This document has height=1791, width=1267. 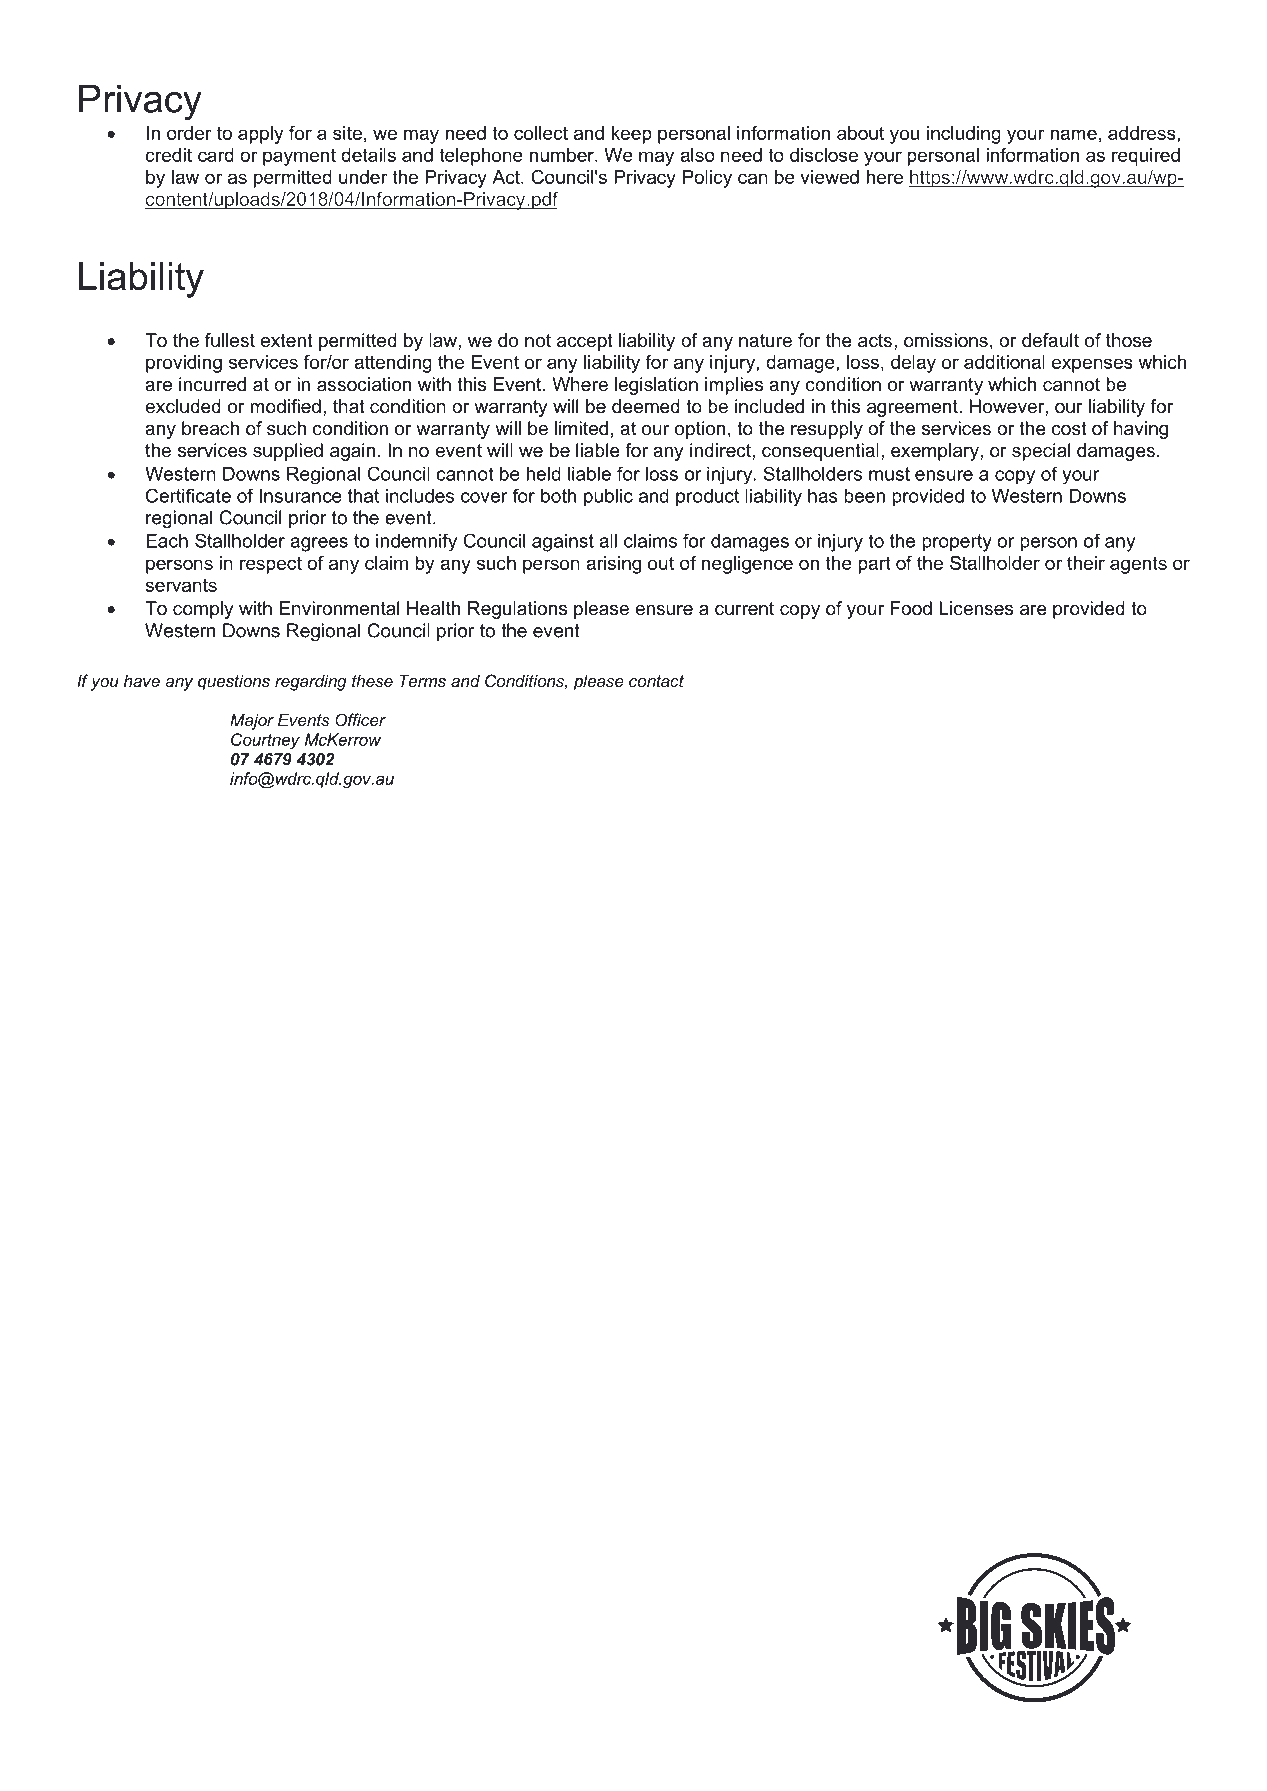 I want to click on name, so click(x=1073, y=134).
